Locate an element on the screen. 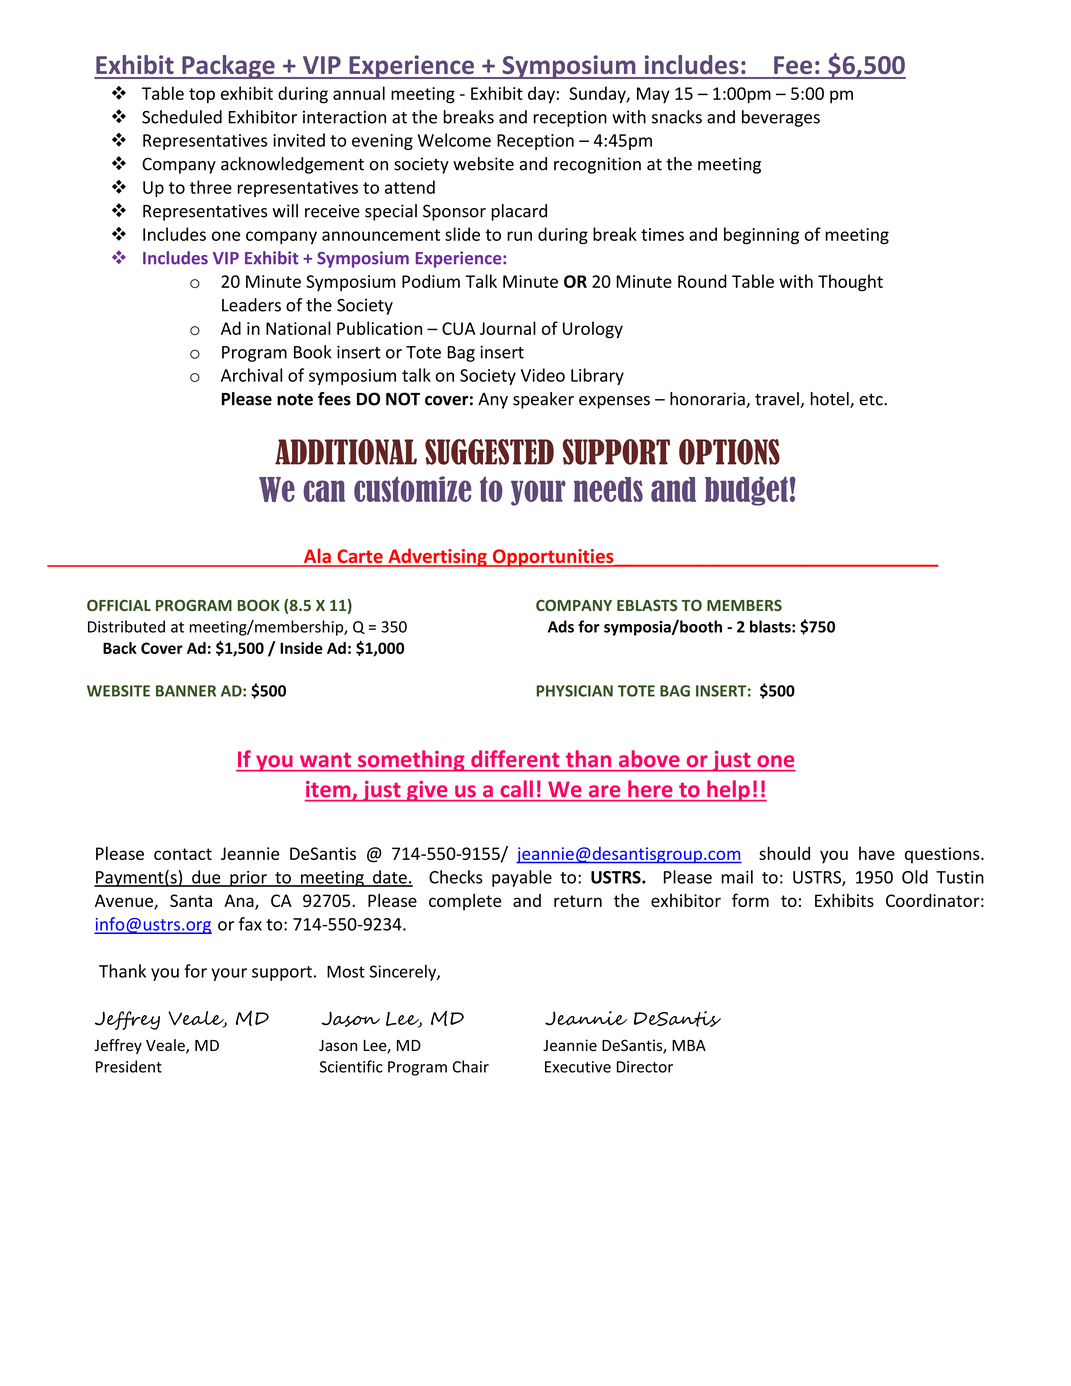 Image resolution: width=1071 pixels, height=1386 pixels. Journal is located at coordinates (508, 328).
